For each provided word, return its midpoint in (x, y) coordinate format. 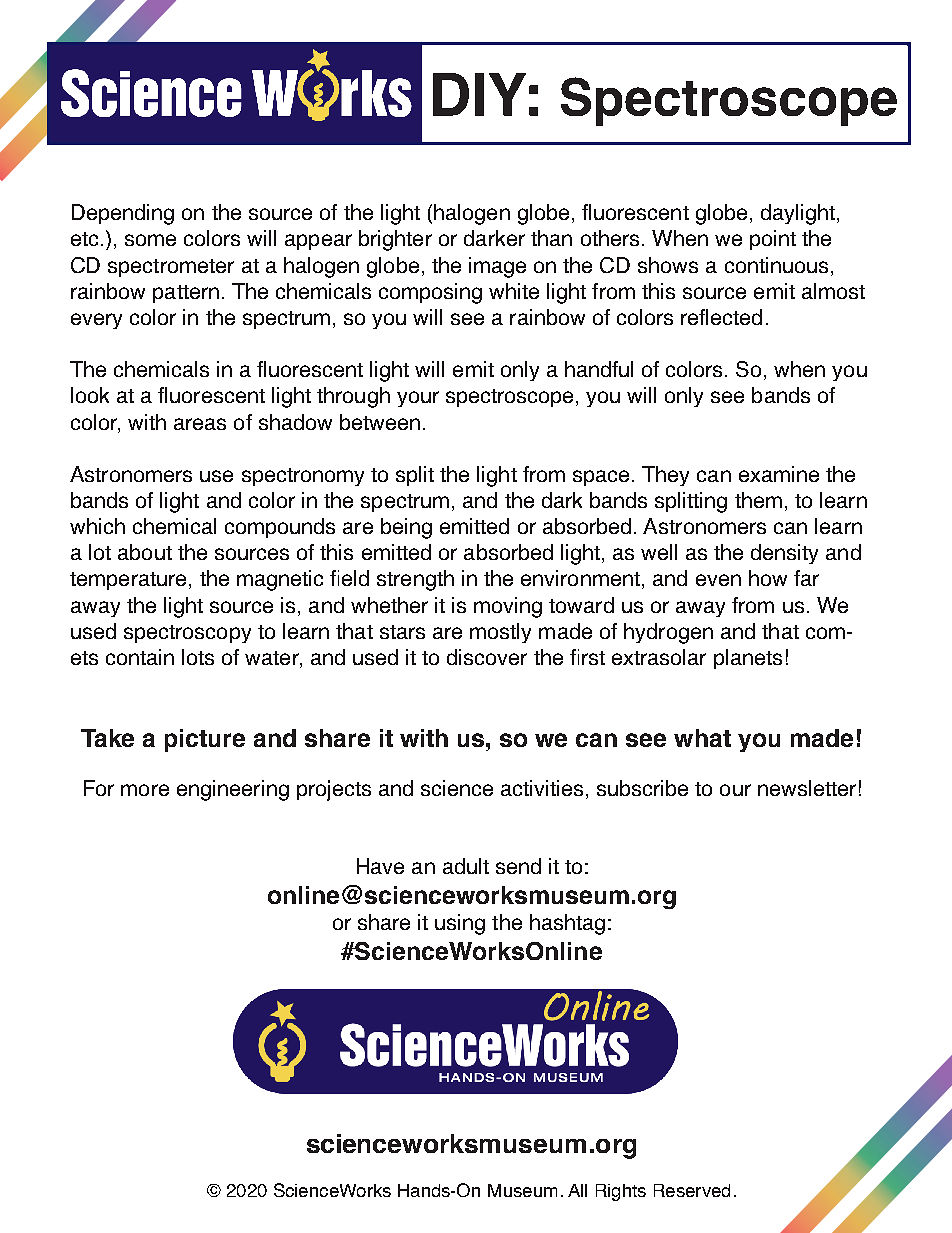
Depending (123, 214)
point (773, 240)
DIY (479, 94)
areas (200, 424)
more (145, 790)
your (418, 399)
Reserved (692, 1190)
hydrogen (668, 633)
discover (487, 657)
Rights (621, 1192)
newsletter (807, 788)
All (577, 1190)
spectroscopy (187, 634)
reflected (721, 317)
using (460, 924)
